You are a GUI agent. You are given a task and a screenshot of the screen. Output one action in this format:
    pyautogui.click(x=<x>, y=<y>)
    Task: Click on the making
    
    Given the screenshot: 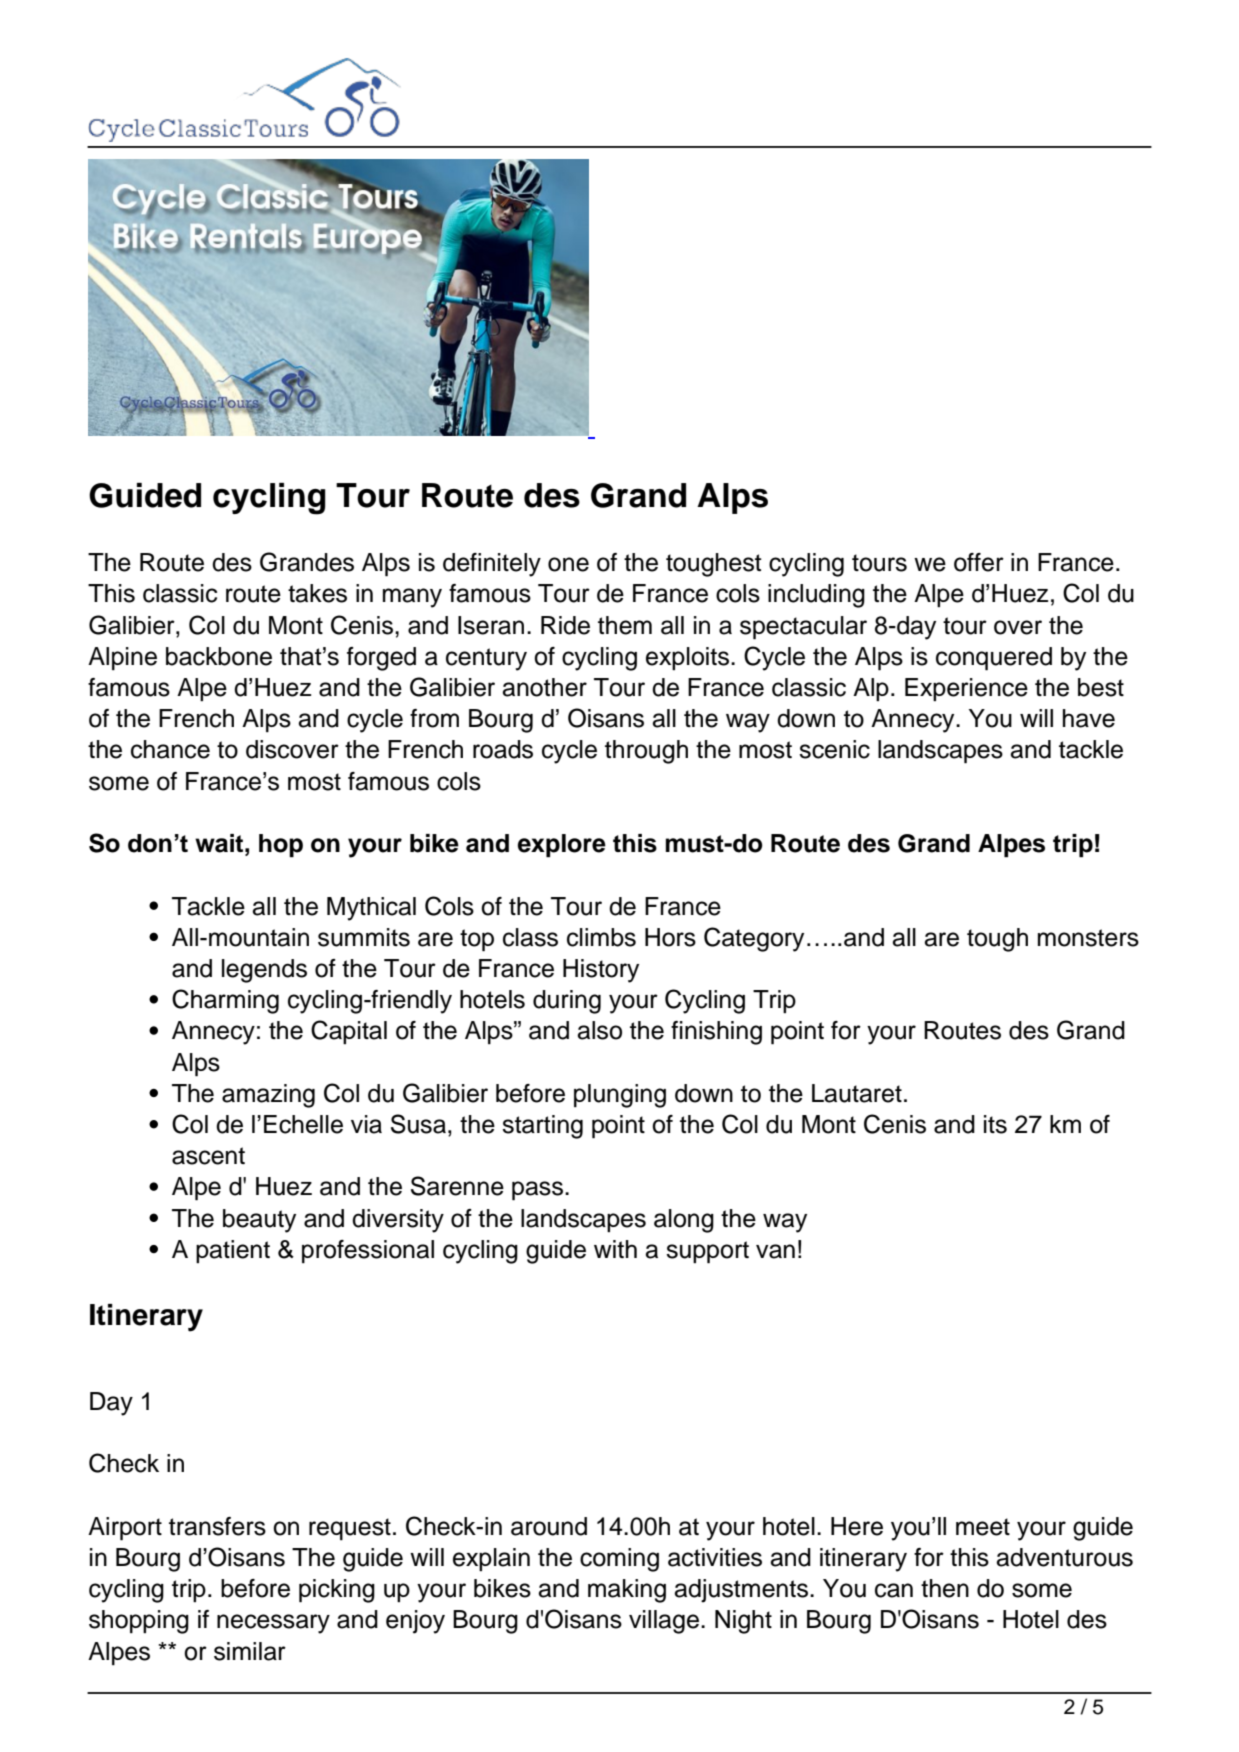 What is the action you would take?
    pyautogui.click(x=627, y=1591)
